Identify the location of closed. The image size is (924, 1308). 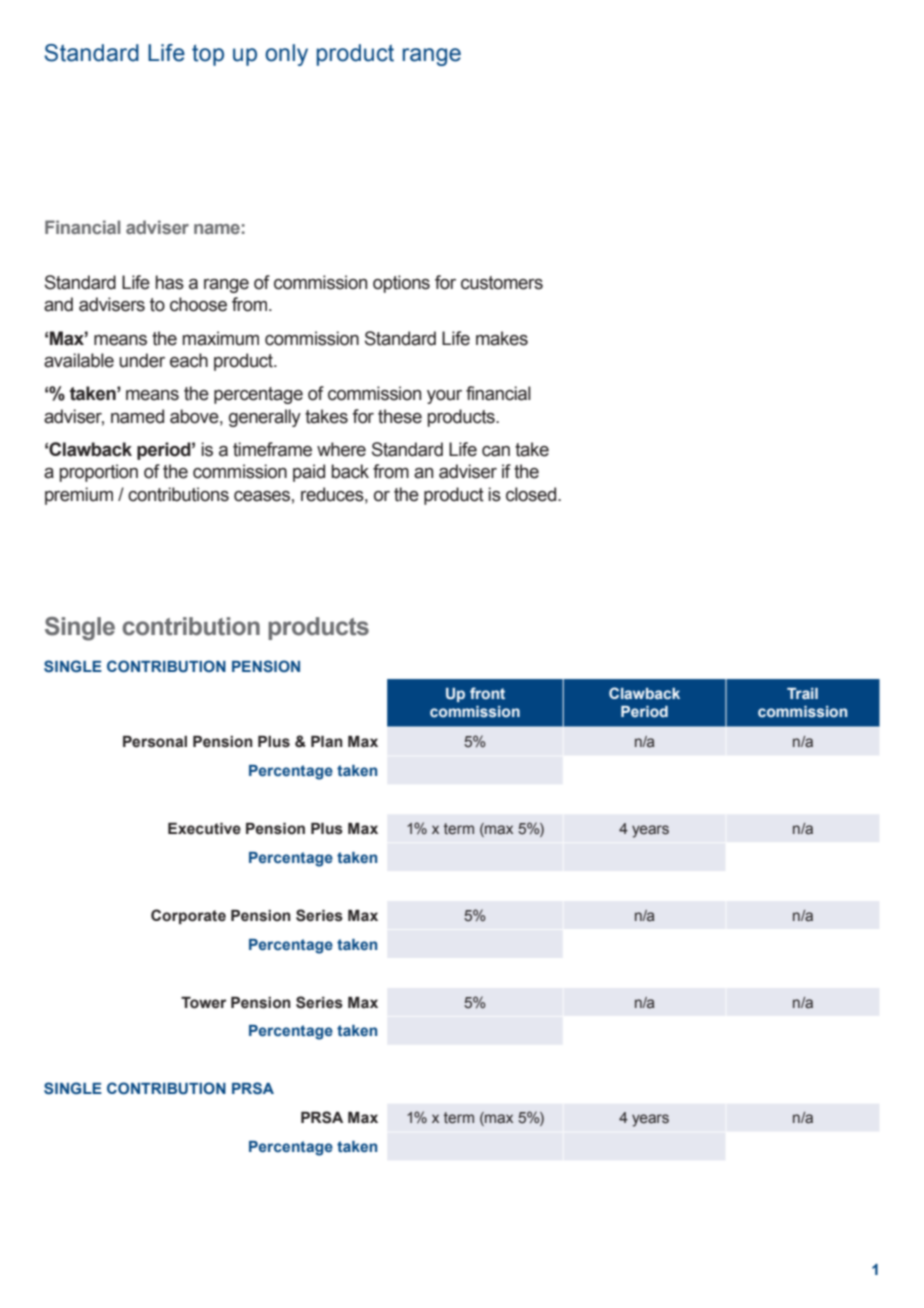
(532, 494).
